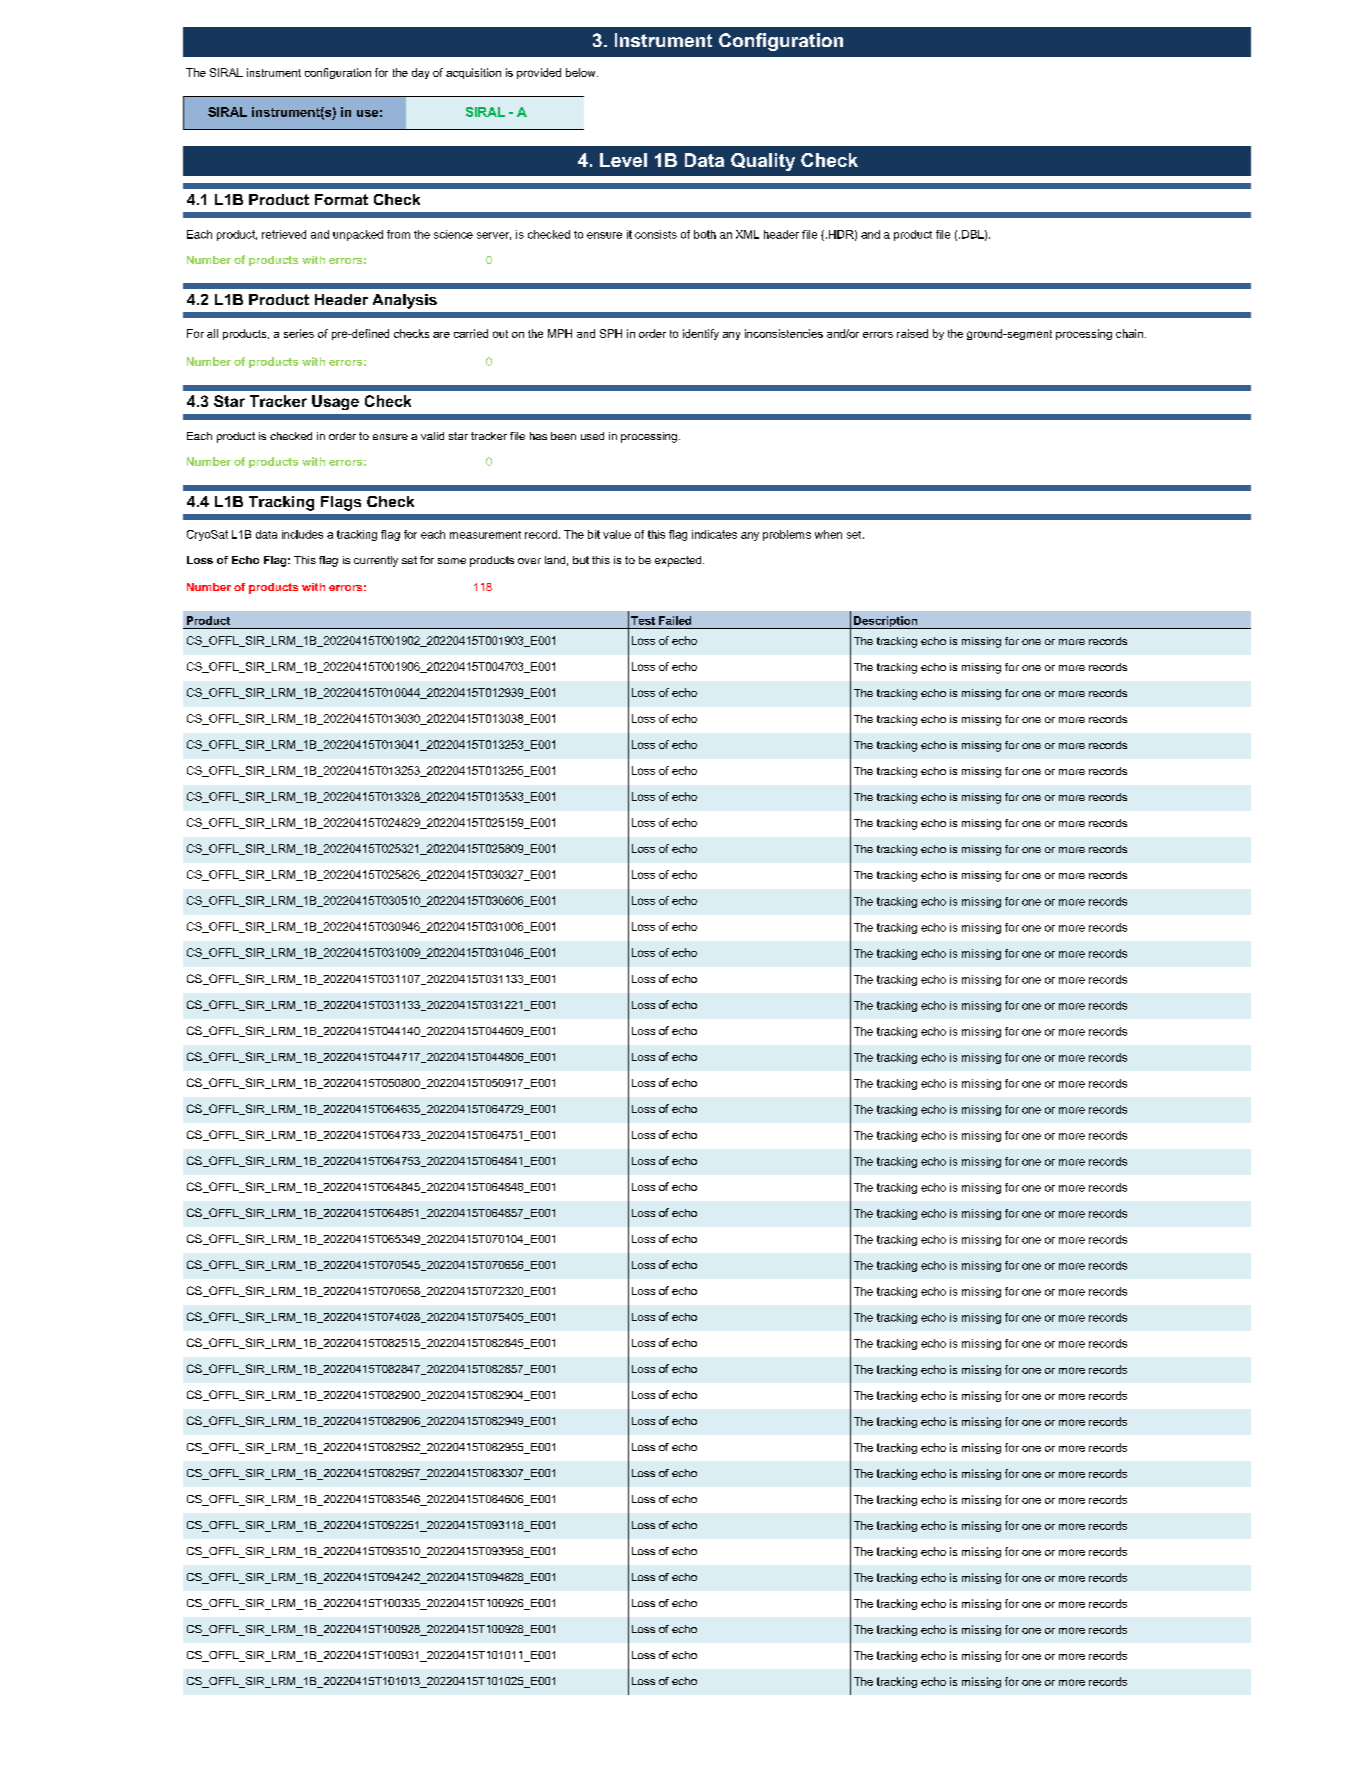 This screenshot has width=1367, height=1770. What do you see at coordinates (675, 620) in the screenshot?
I see `Failed` at bounding box center [675, 620].
